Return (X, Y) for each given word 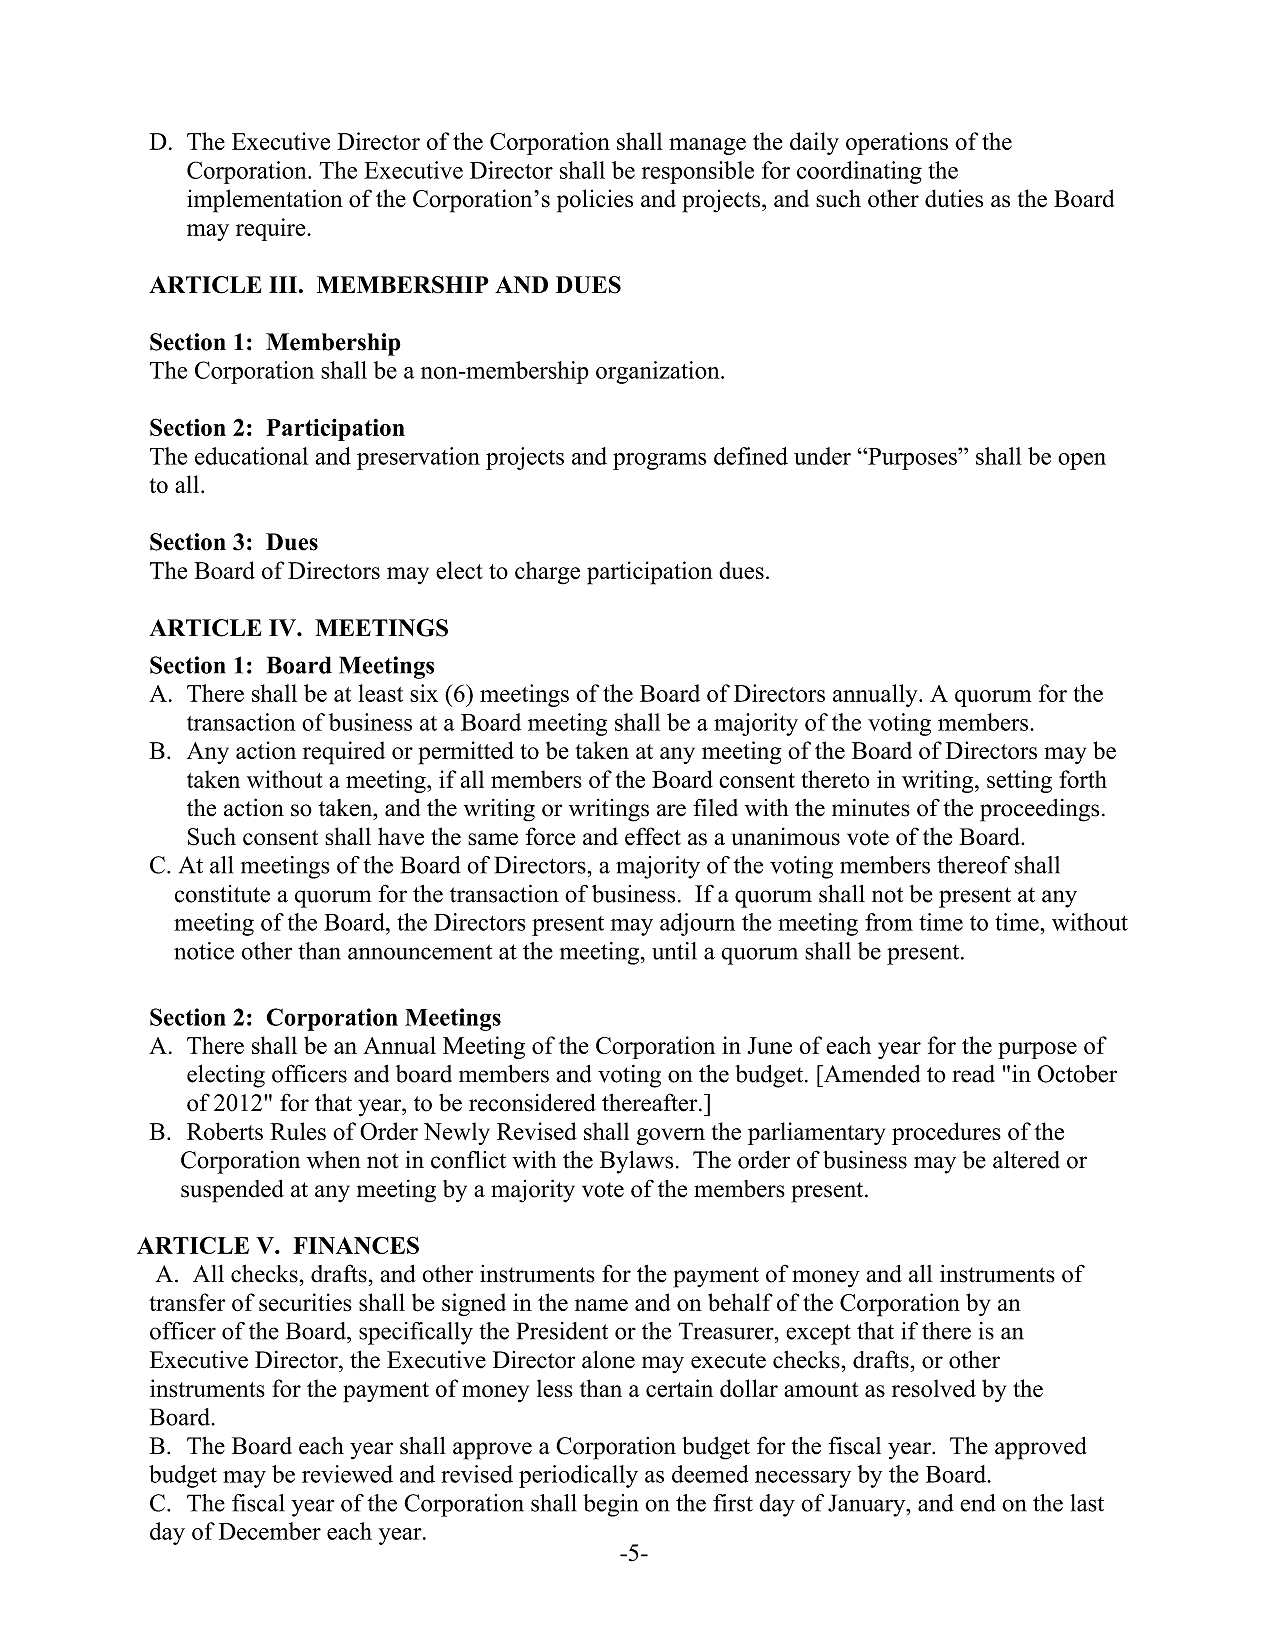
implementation (265, 201)
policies (595, 201)
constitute (222, 894)
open (1082, 461)
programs (660, 461)
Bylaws (636, 1162)
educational (251, 456)
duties (954, 198)
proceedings (1039, 810)
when (334, 1160)
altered (1026, 1160)
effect (653, 836)
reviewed (347, 1474)
